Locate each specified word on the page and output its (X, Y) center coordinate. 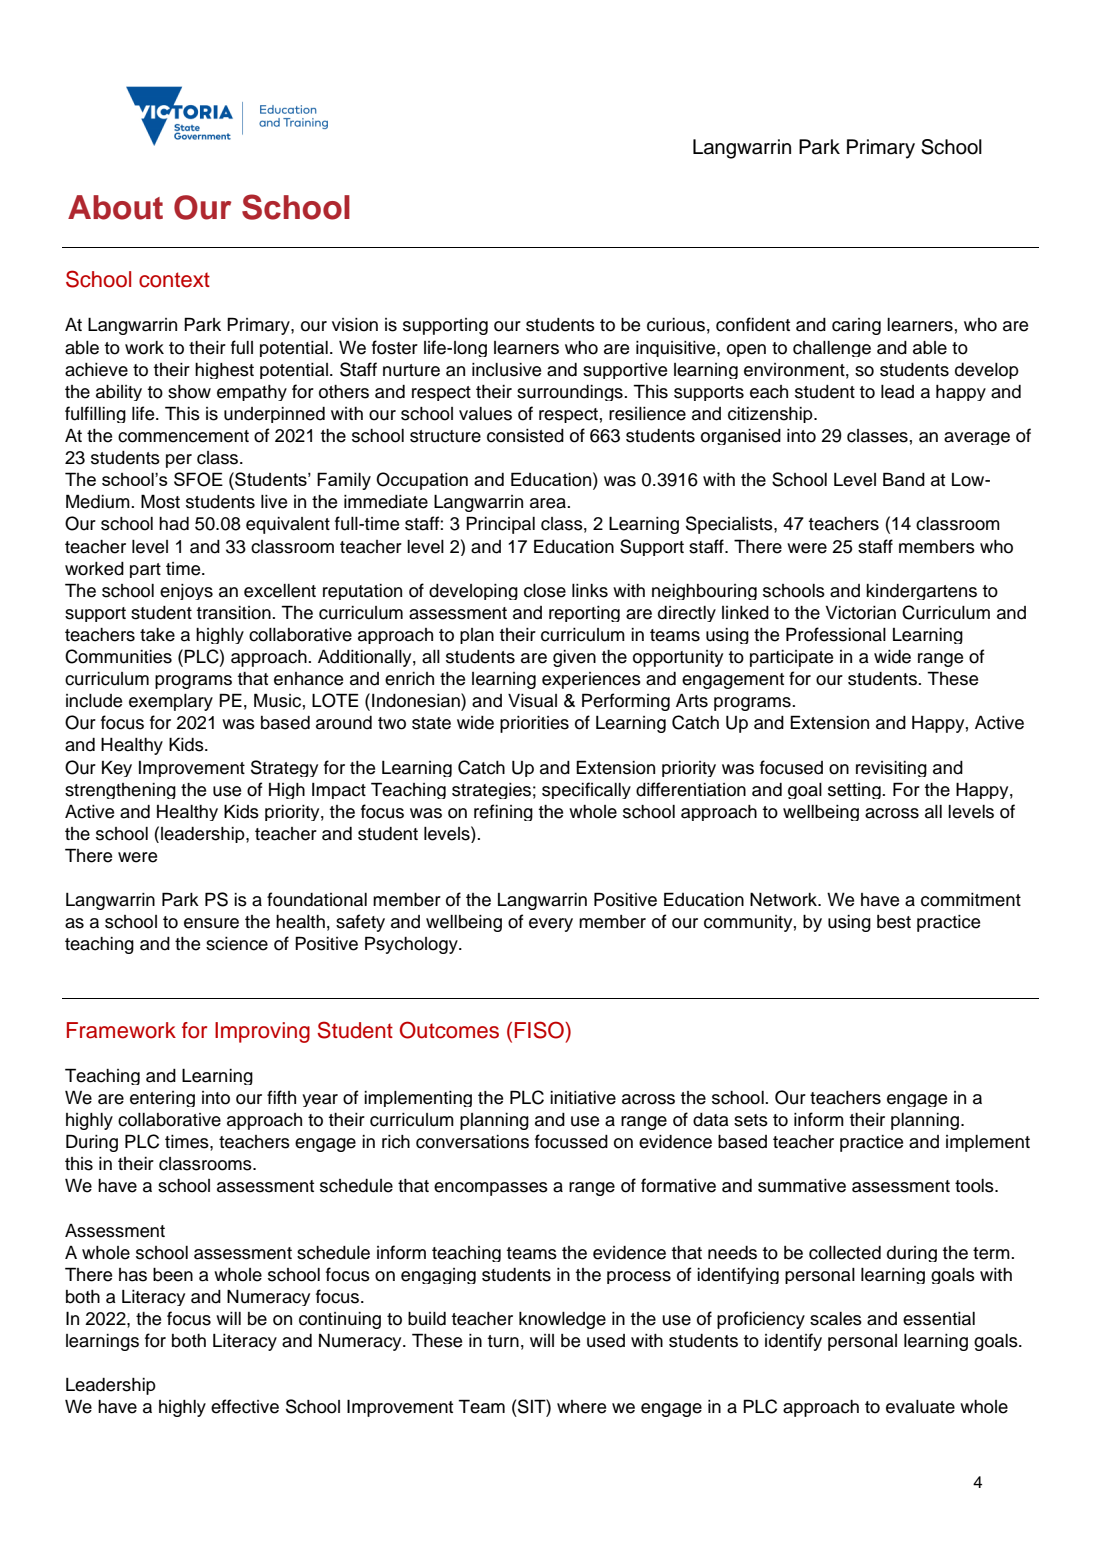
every (551, 925)
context (174, 280)
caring (856, 326)
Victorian (861, 613)
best (894, 922)
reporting (584, 614)
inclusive (506, 370)
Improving (262, 1032)
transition (234, 613)
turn (503, 1341)
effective (245, 1406)
